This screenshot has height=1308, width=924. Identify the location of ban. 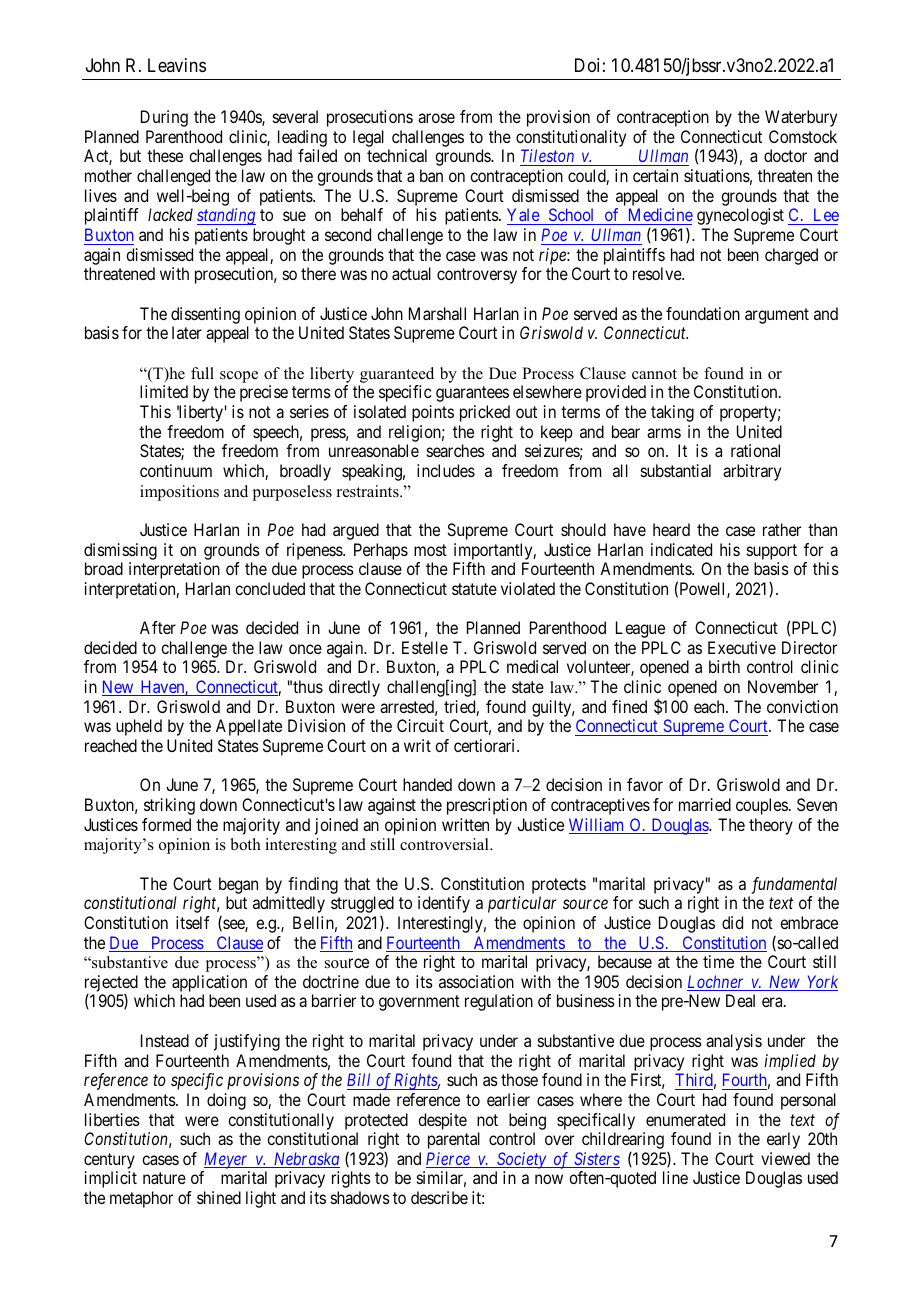
(431, 175).
